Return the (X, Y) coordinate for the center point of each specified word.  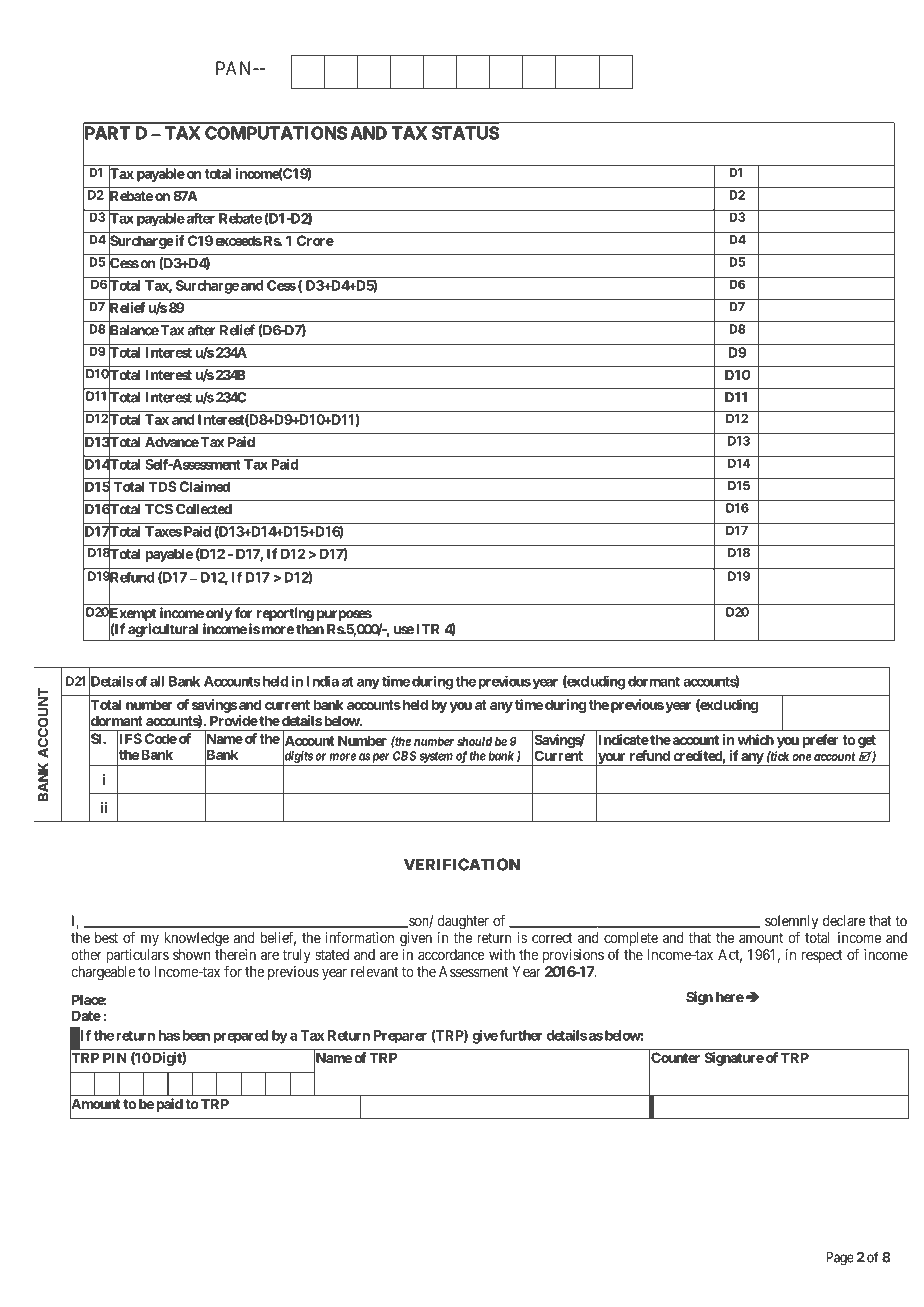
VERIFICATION (462, 865)
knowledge (196, 939)
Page (840, 1259)
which (756, 739)
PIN (115, 1057)
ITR (427, 629)
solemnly (791, 922)
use (404, 630)
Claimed (204, 486)
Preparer (400, 1037)
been (196, 1035)
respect (822, 956)
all (157, 681)
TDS (163, 486)
